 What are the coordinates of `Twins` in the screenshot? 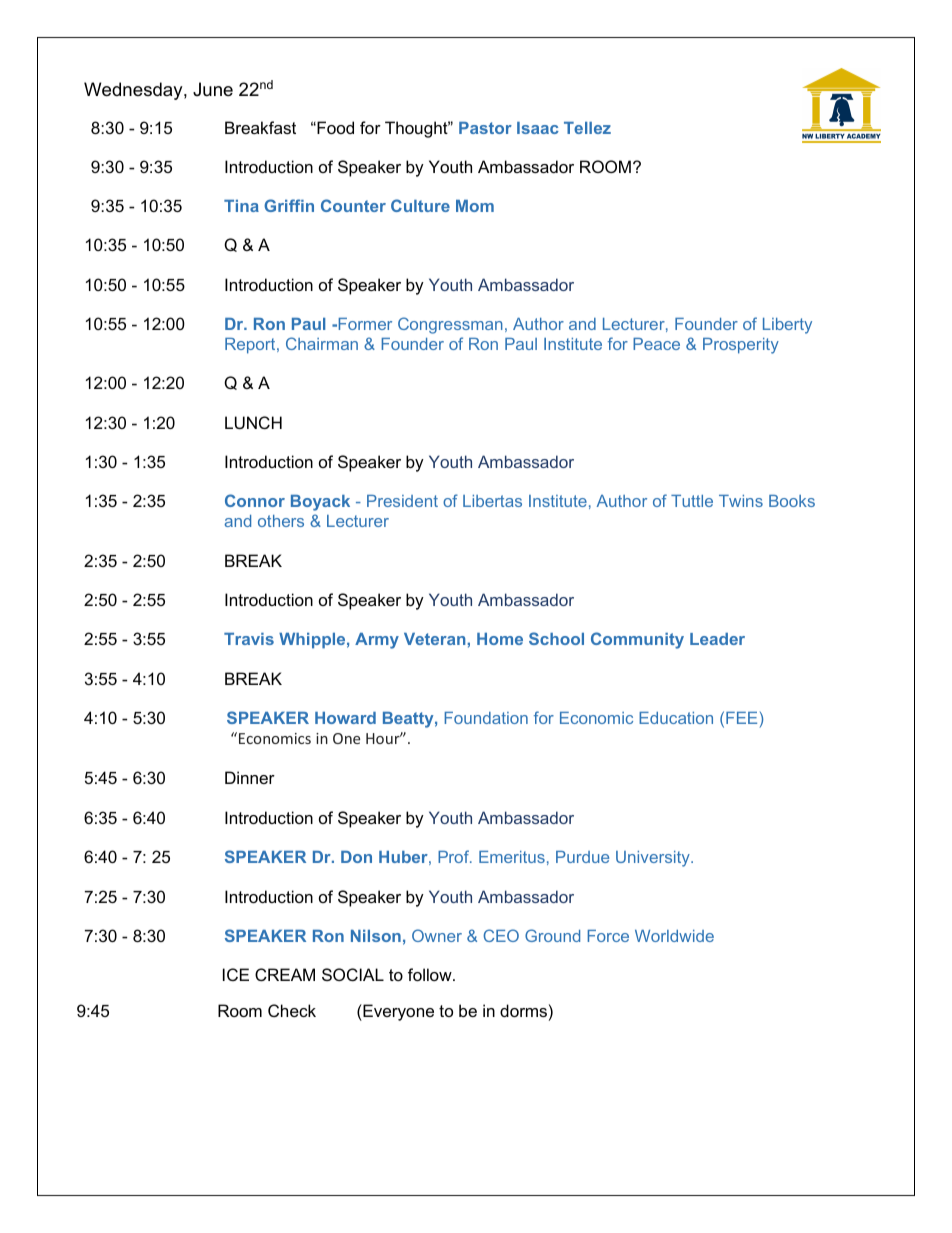 It's located at (741, 501).
